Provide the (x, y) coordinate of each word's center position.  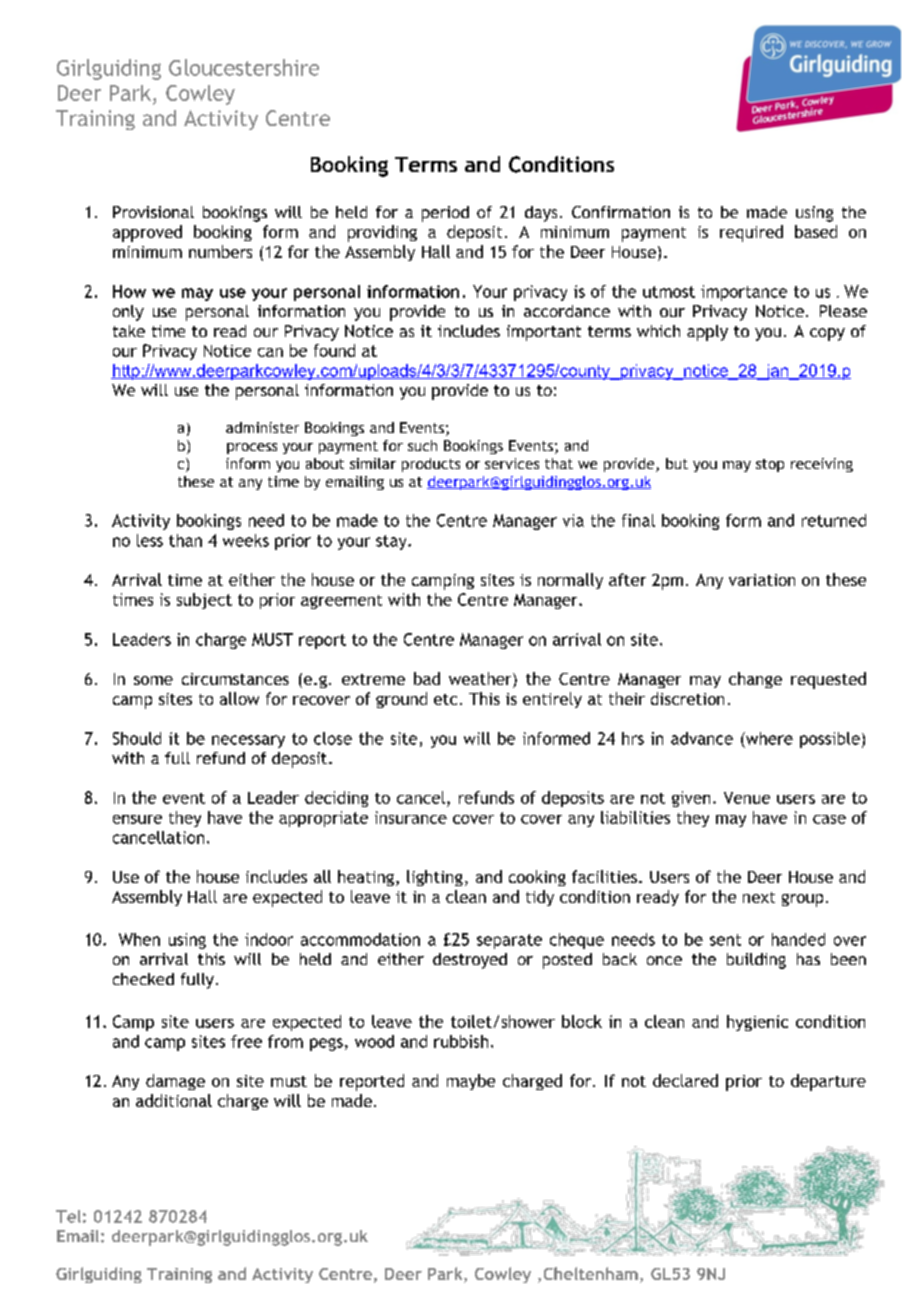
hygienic (757, 1023)
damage (175, 1082)
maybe (471, 1082)
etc (445, 699)
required (751, 233)
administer (262, 427)
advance (702, 738)
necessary (248, 741)
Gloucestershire (244, 67)
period (445, 214)
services (512, 463)
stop (770, 465)
